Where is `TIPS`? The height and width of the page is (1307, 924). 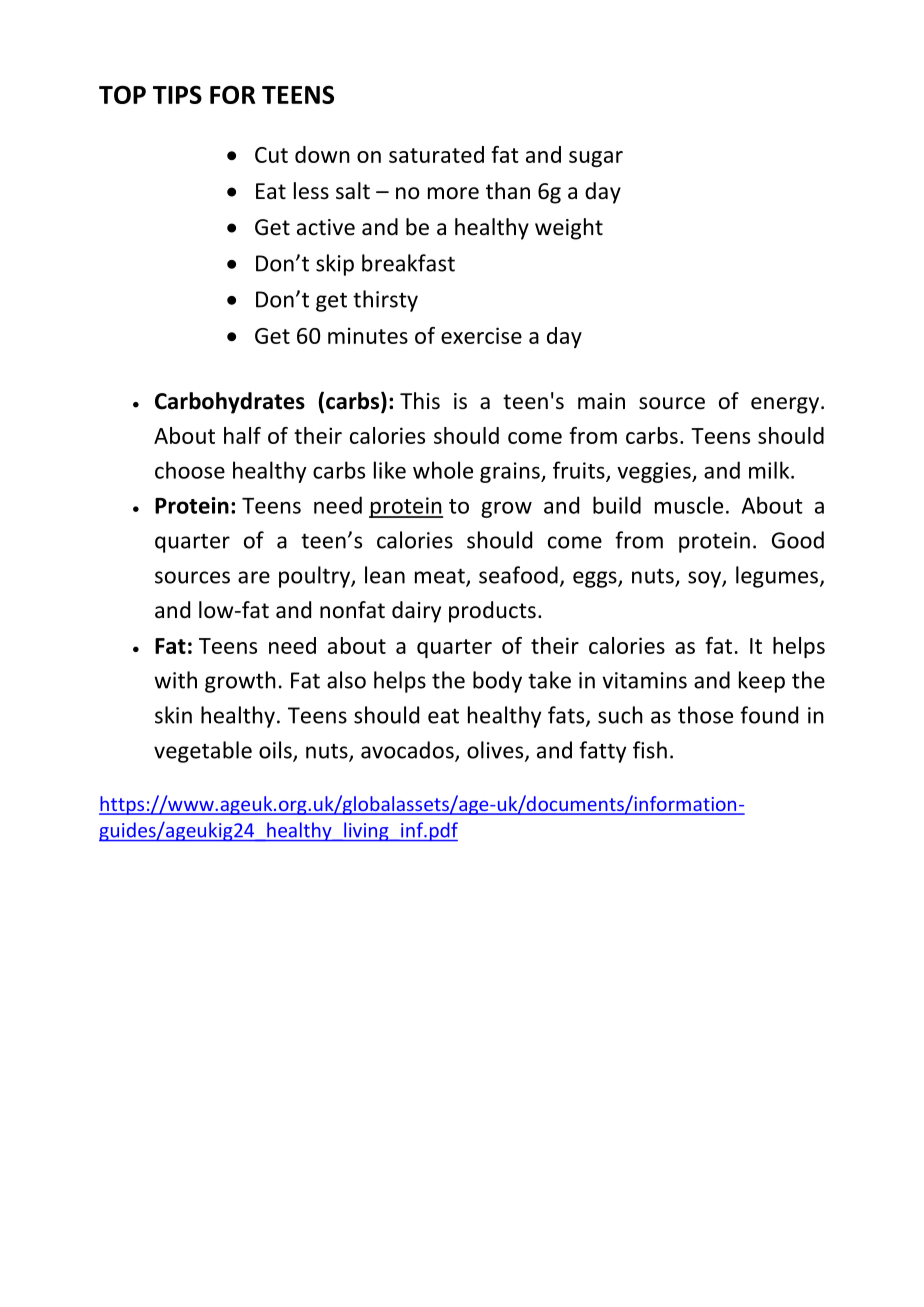
TIPS is located at coordinates (177, 95).
